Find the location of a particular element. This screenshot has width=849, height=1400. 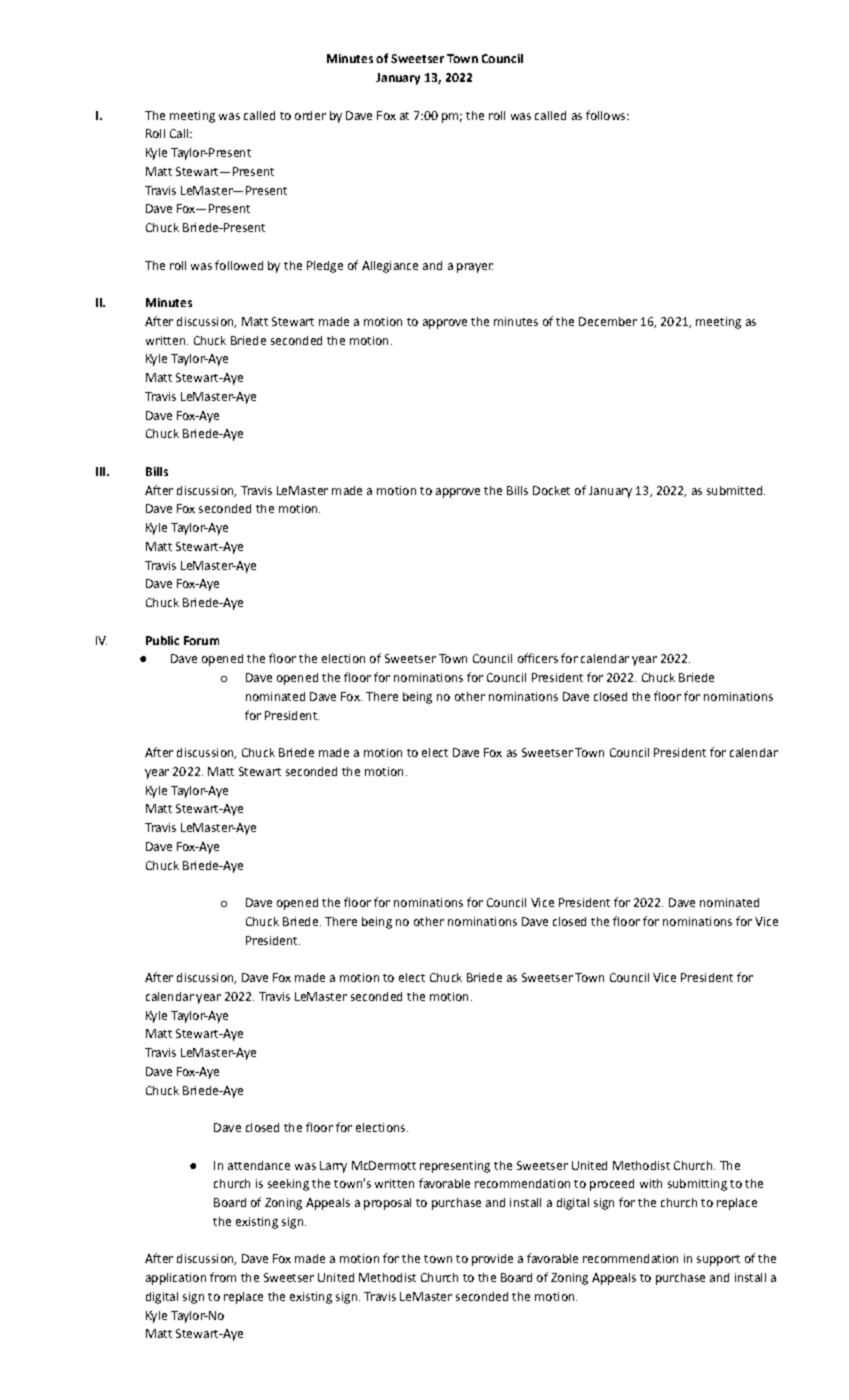

officers is located at coordinates (538, 658).
